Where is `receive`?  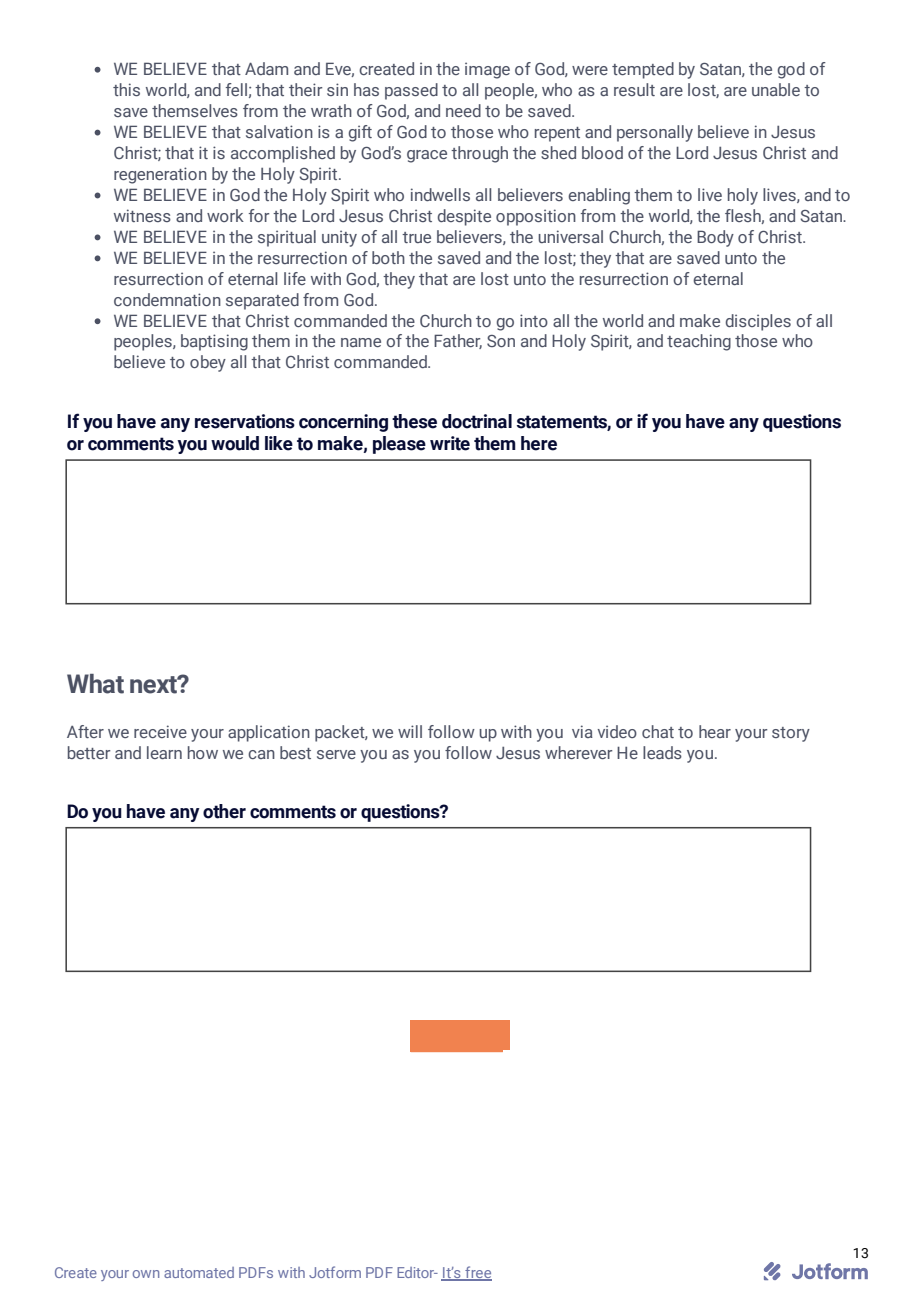
receive is located at coordinates (160, 731).
